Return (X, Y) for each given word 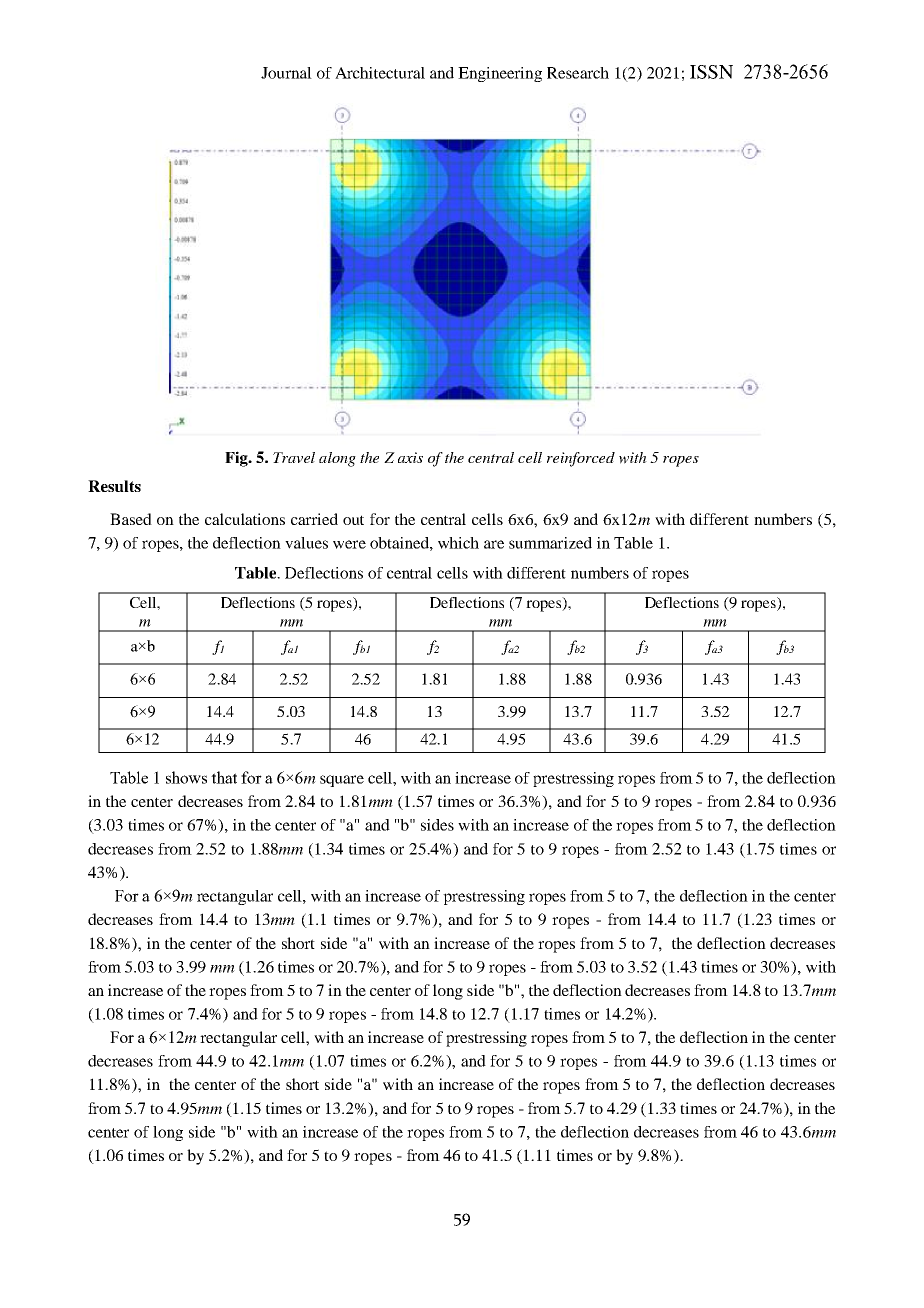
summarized (550, 543)
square (342, 781)
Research (578, 73)
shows (186, 777)
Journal (286, 73)
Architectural (380, 73)
